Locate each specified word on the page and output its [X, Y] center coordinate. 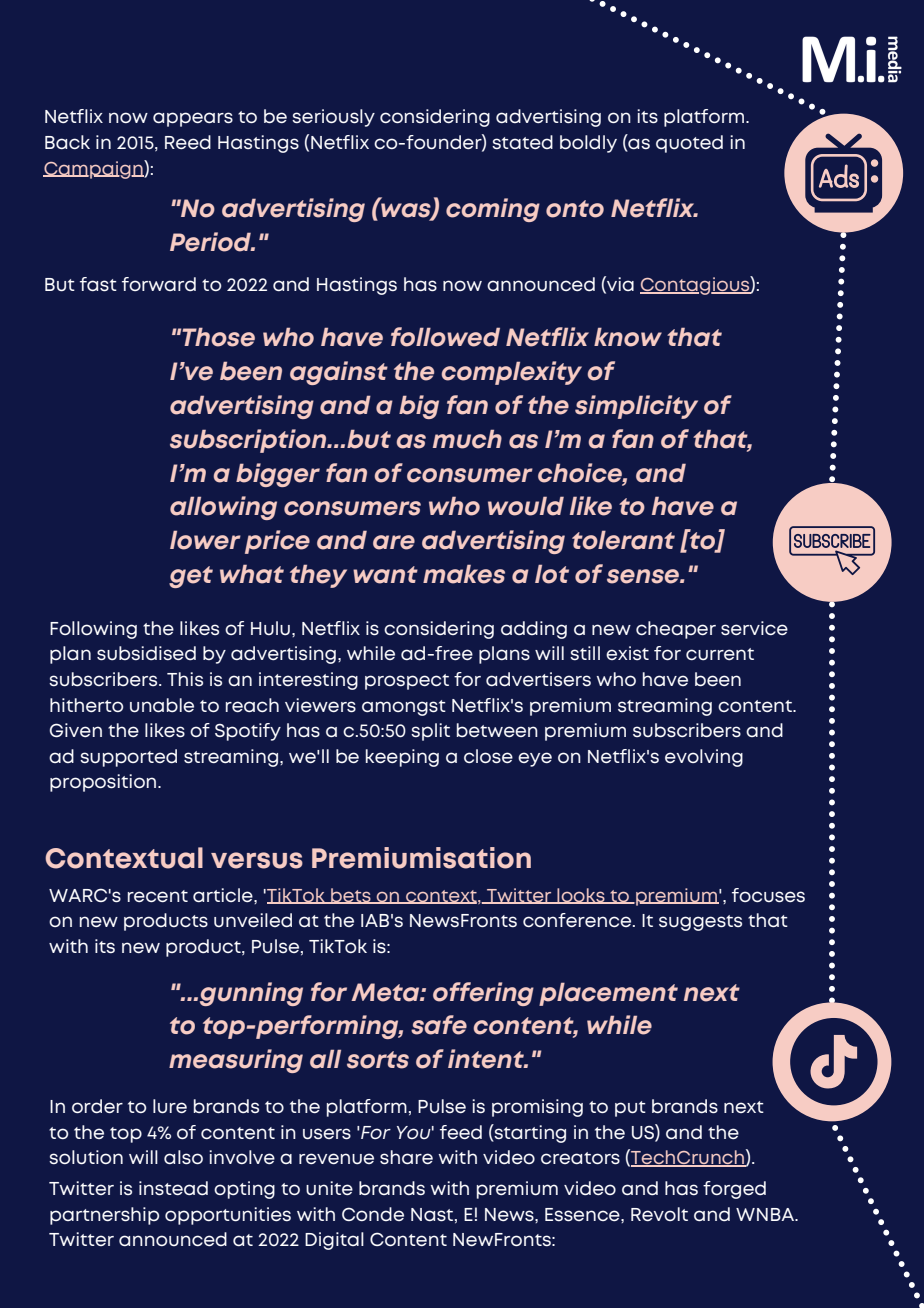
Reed [188, 142]
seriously [333, 118]
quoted [689, 144]
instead [173, 1188]
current [720, 654]
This [185, 679]
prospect [407, 682]
